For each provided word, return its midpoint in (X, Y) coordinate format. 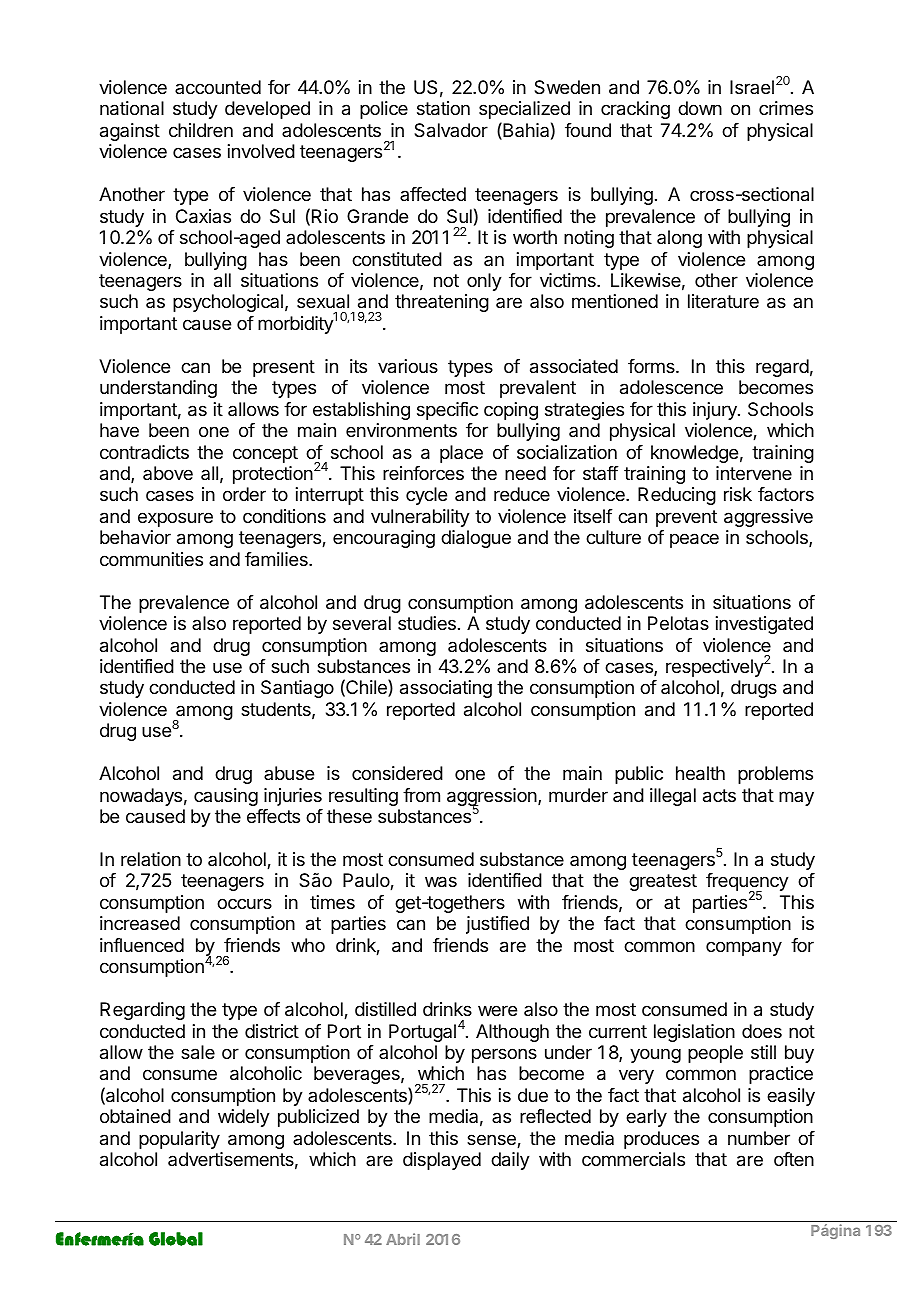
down (700, 108)
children (201, 130)
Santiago (297, 689)
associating (446, 689)
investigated (764, 625)
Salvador (451, 130)
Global (176, 1239)
